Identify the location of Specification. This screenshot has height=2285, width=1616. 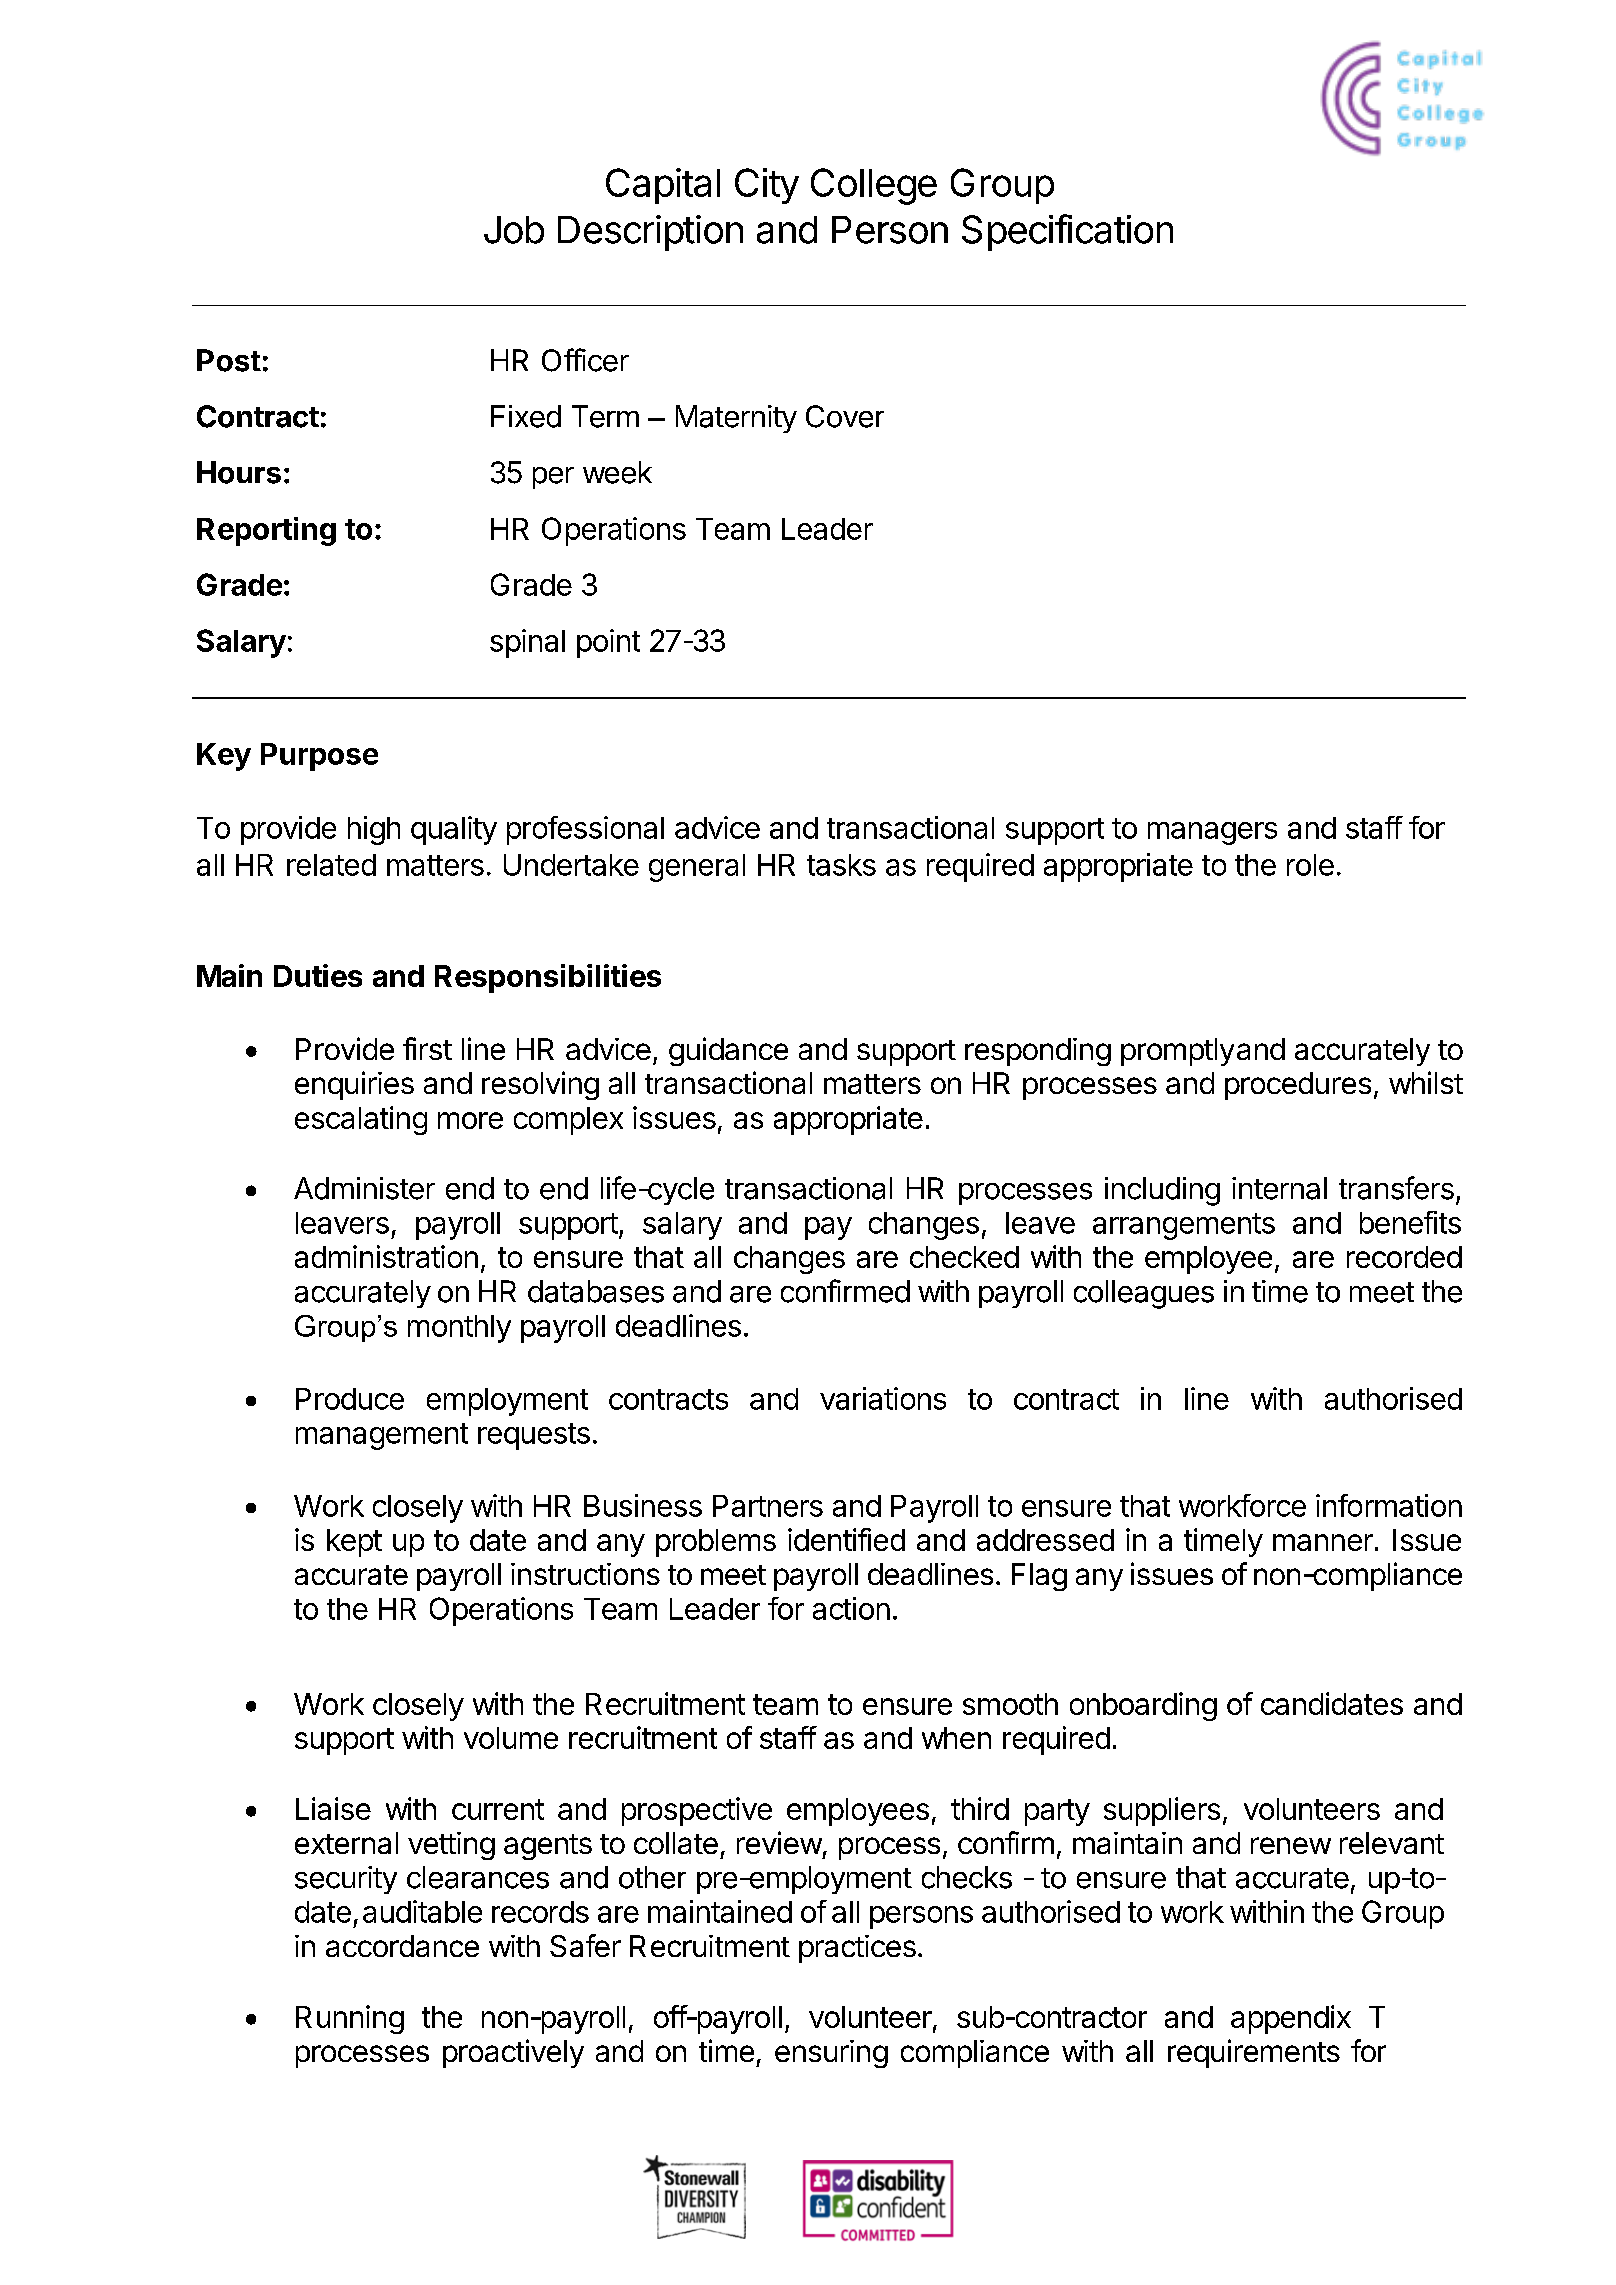
(1067, 232).
